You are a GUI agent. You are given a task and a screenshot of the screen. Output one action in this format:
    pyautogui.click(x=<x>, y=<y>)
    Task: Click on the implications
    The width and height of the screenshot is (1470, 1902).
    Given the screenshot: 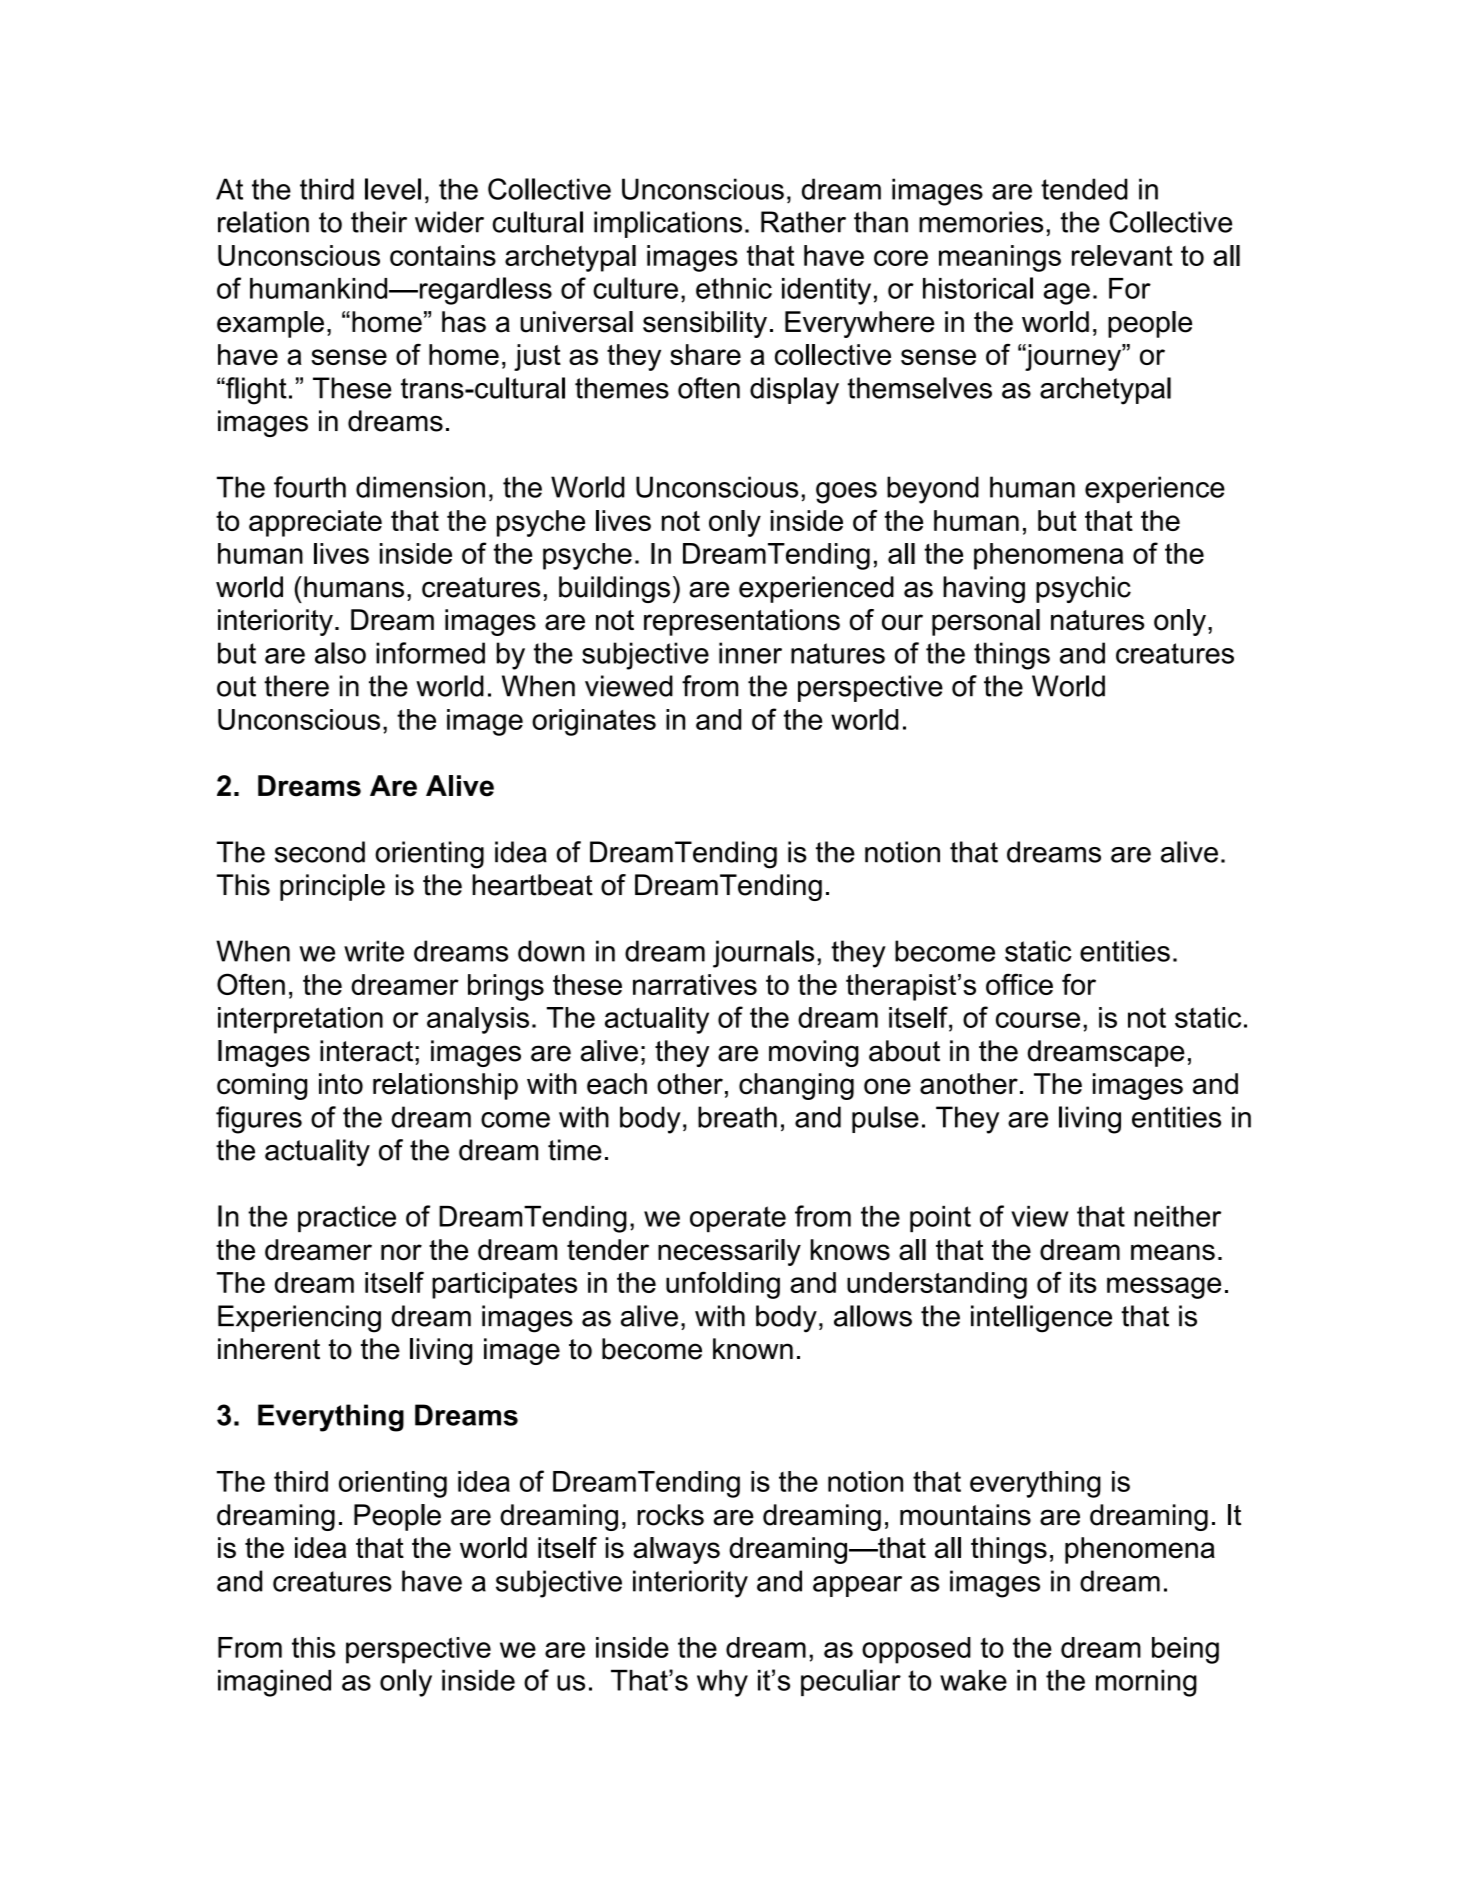 What is the action you would take?
    pyautogui.click(x=668, y=224)
